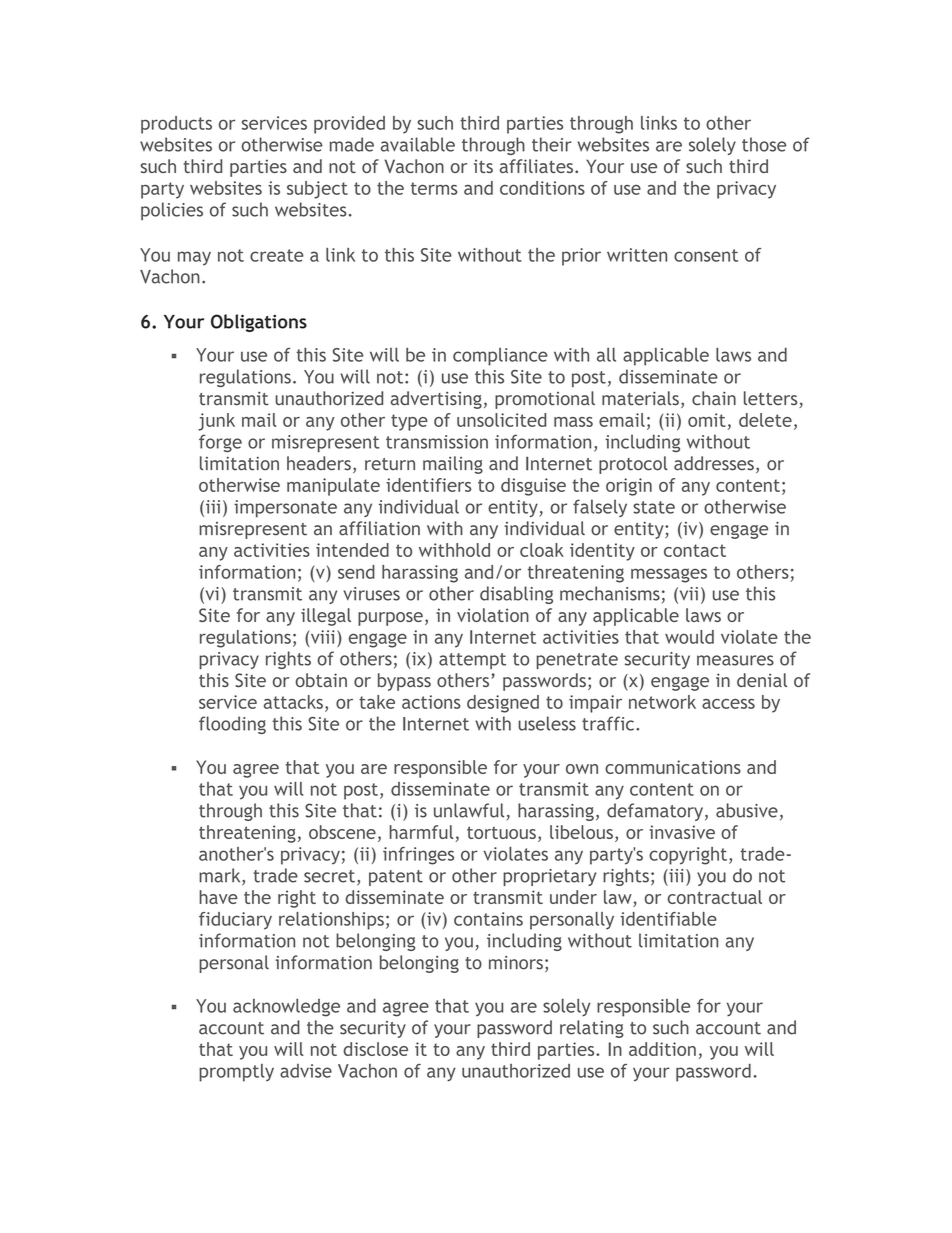 This document has width=952, height=1233. What do you see at coordinates (236, 1073) in the document?
I see `promptly` at bounding box center [236, 1073].
